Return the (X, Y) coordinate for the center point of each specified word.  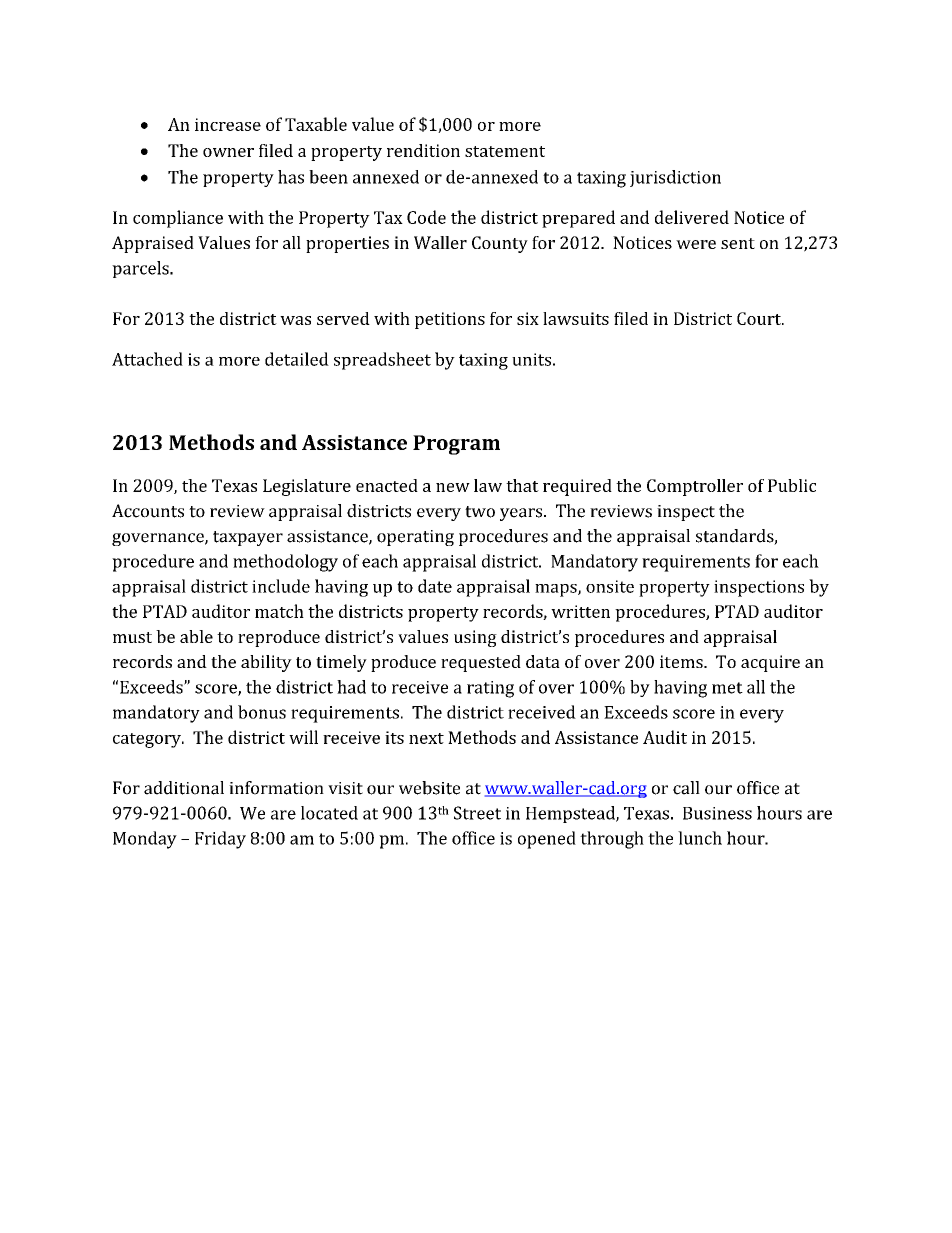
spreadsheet (382, 361)
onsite (610, 586)
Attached (147, 359)
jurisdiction (675, 178)
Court (760, 318)
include (281, 586)
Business (717, 813)
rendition (423, 150)
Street (477, 813)
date (435, 586)
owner (228, 152)
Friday (220, 840)
